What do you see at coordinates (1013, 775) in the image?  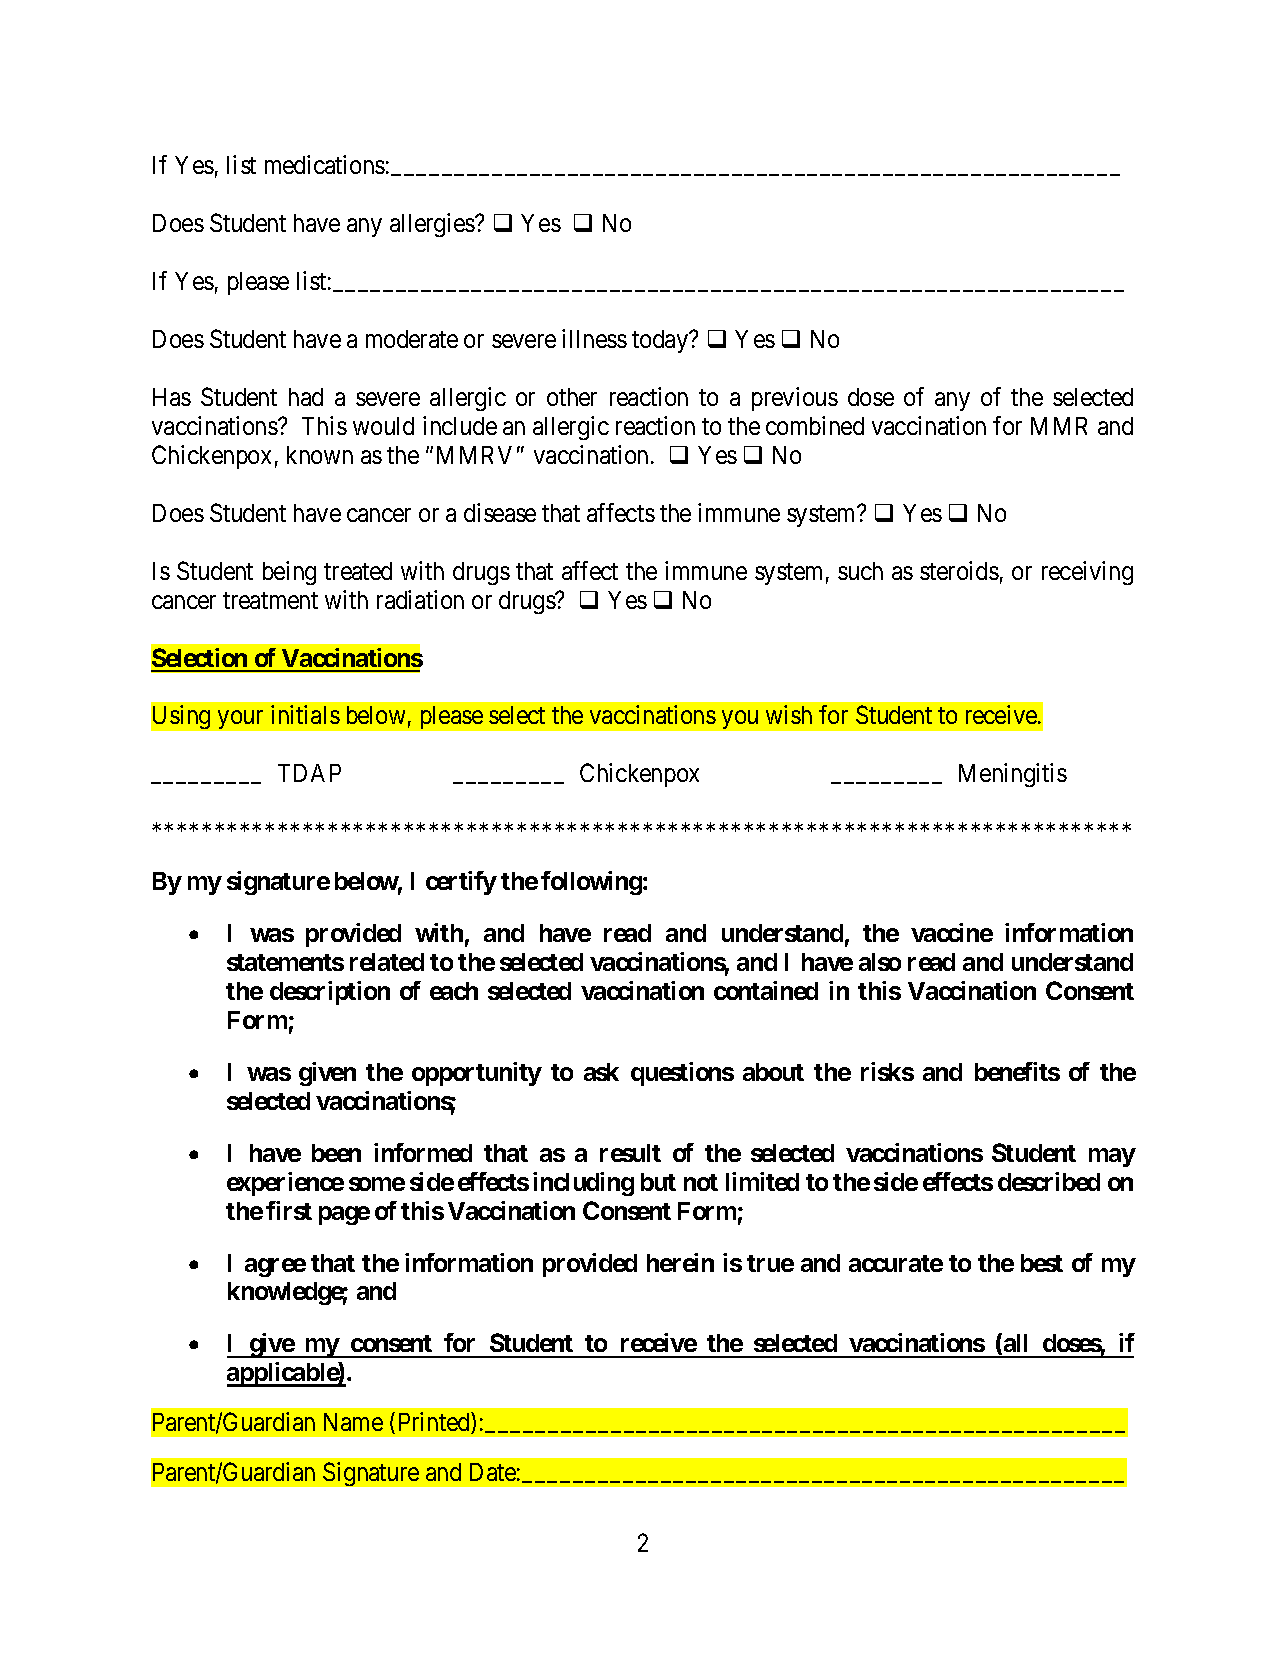 I see `Meningitis` at bounding box center [1013, 775].
